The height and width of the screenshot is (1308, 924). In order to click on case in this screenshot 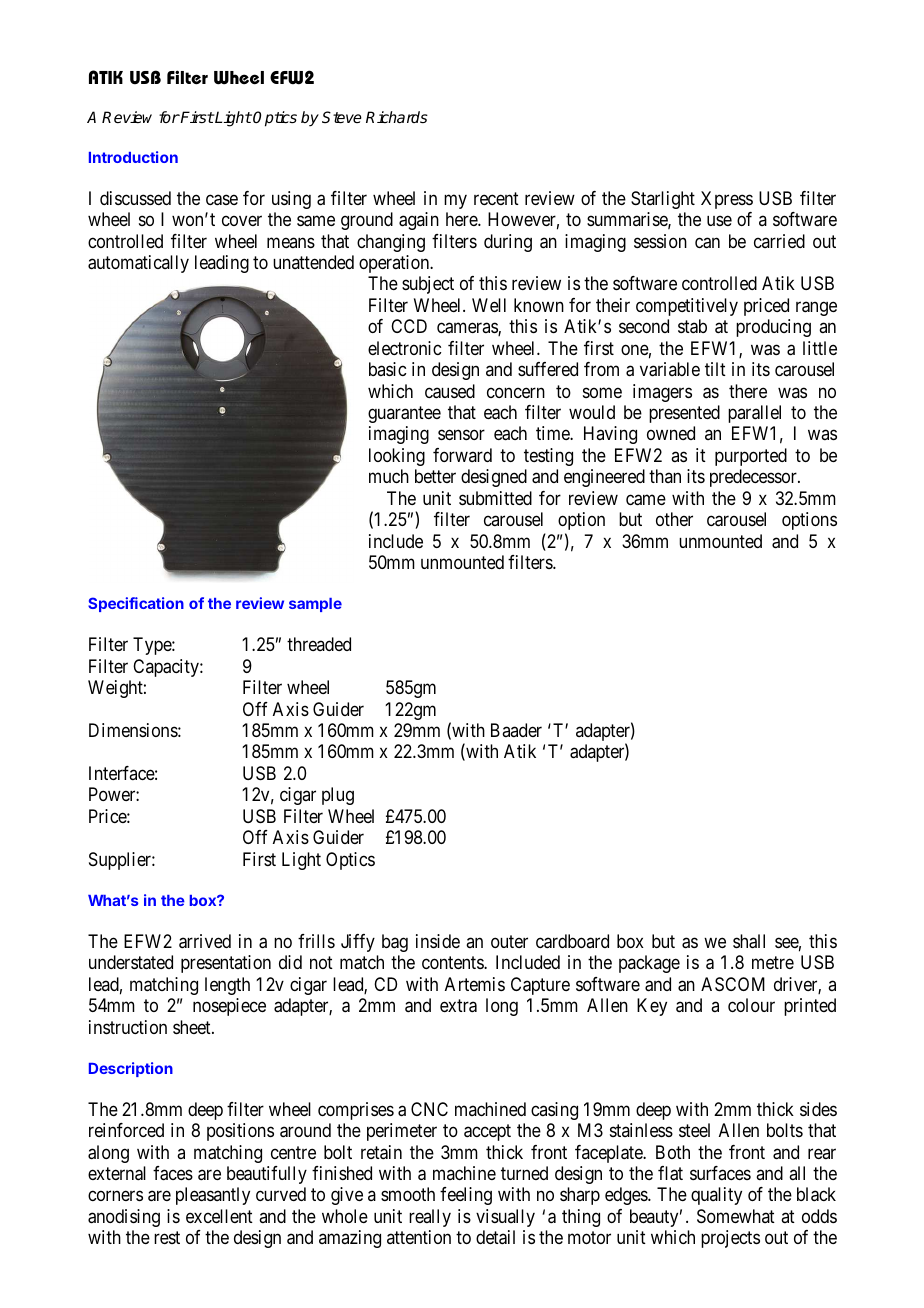, I will do `click(222, 200)`.
